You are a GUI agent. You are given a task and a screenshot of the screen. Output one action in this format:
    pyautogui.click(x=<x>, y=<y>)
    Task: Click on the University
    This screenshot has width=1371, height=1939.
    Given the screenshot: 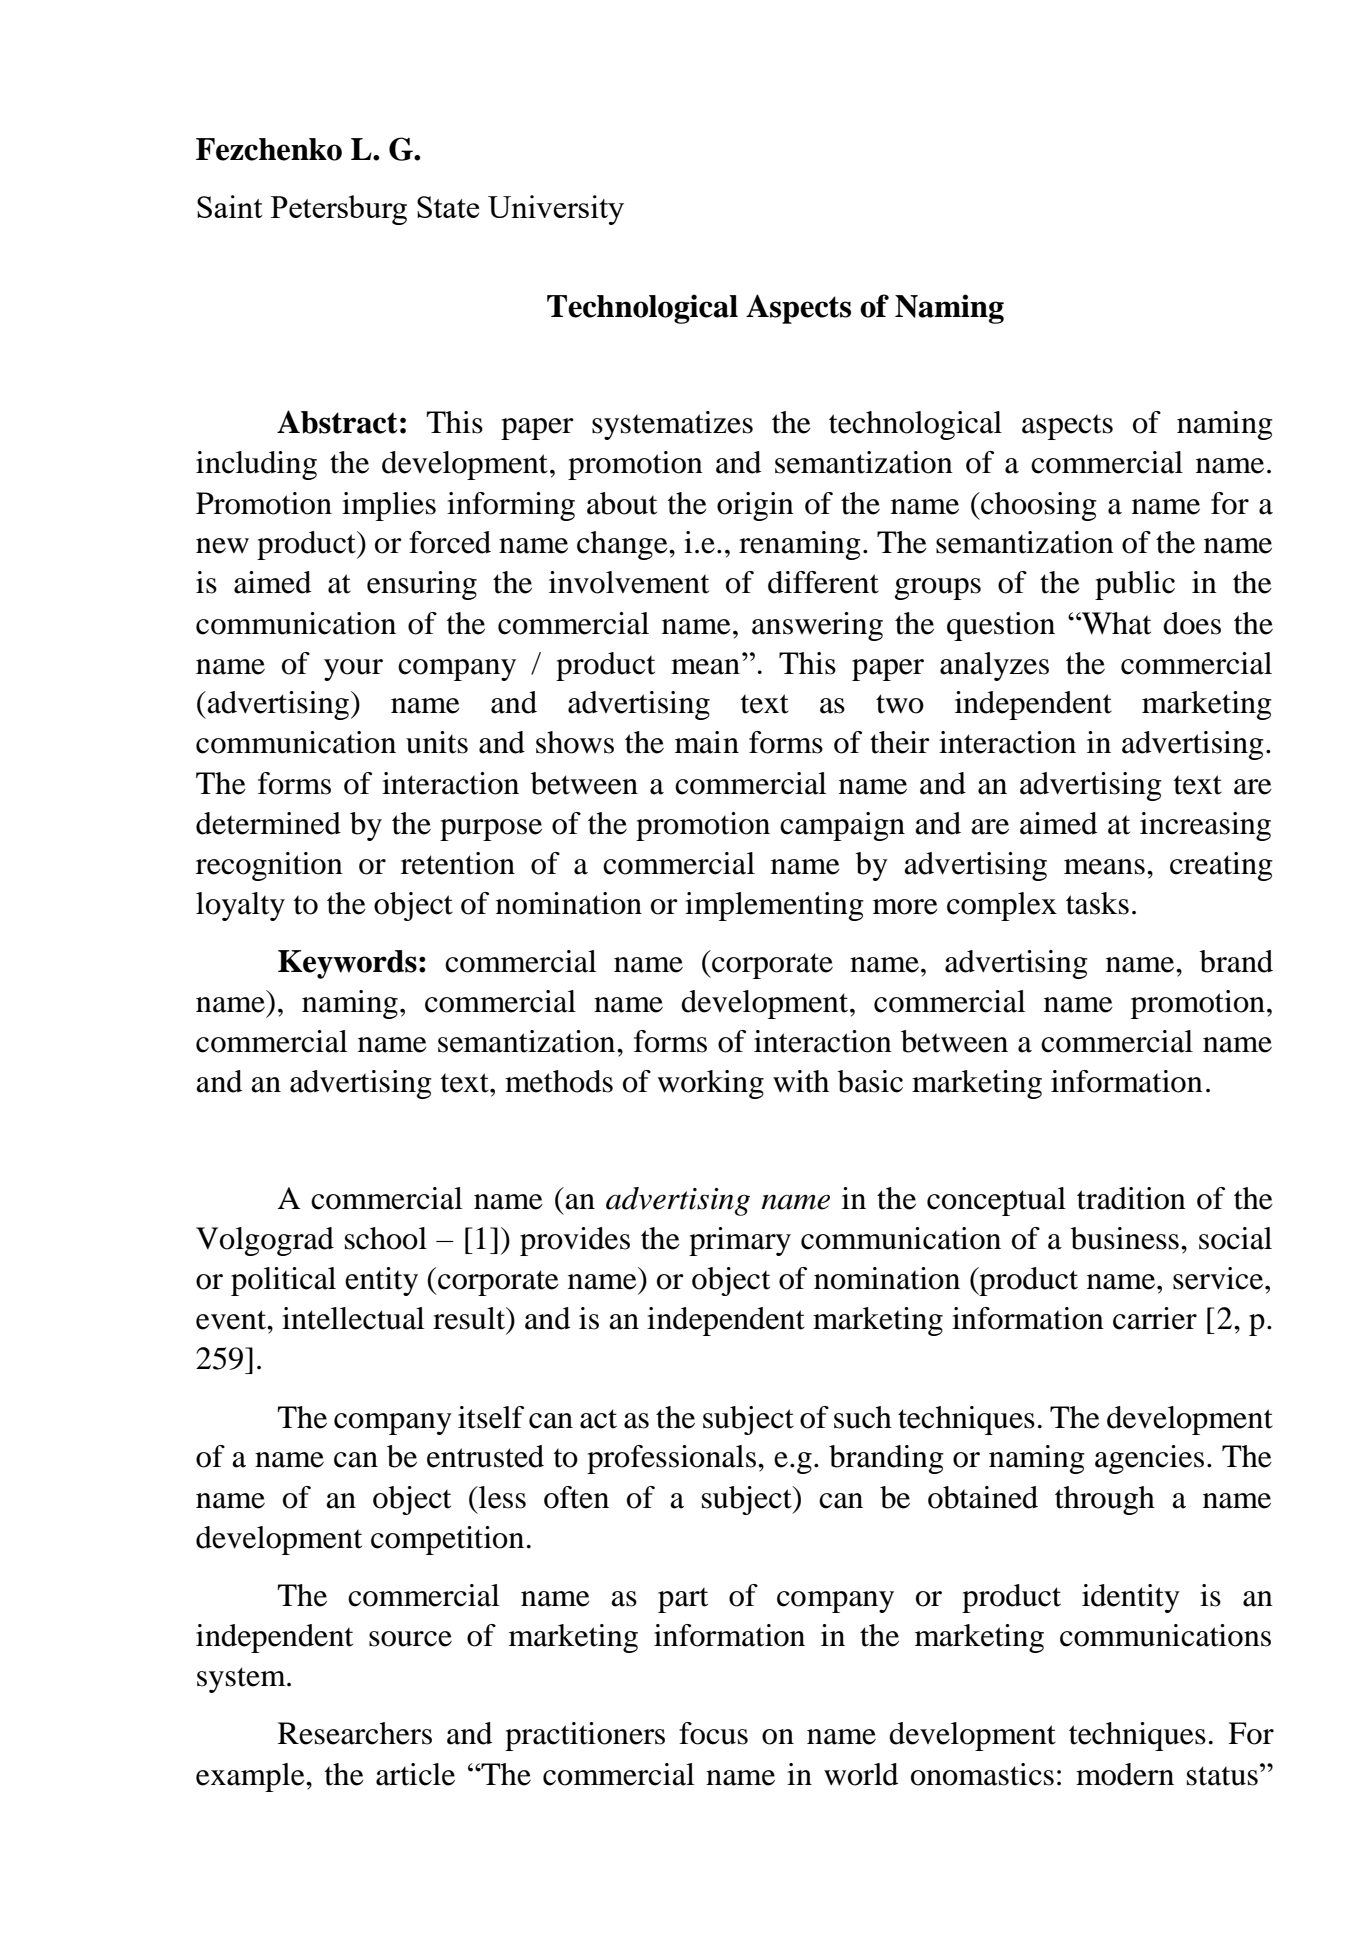 What is the action you would take?
    pyautogui.click(x=556, y=210)
